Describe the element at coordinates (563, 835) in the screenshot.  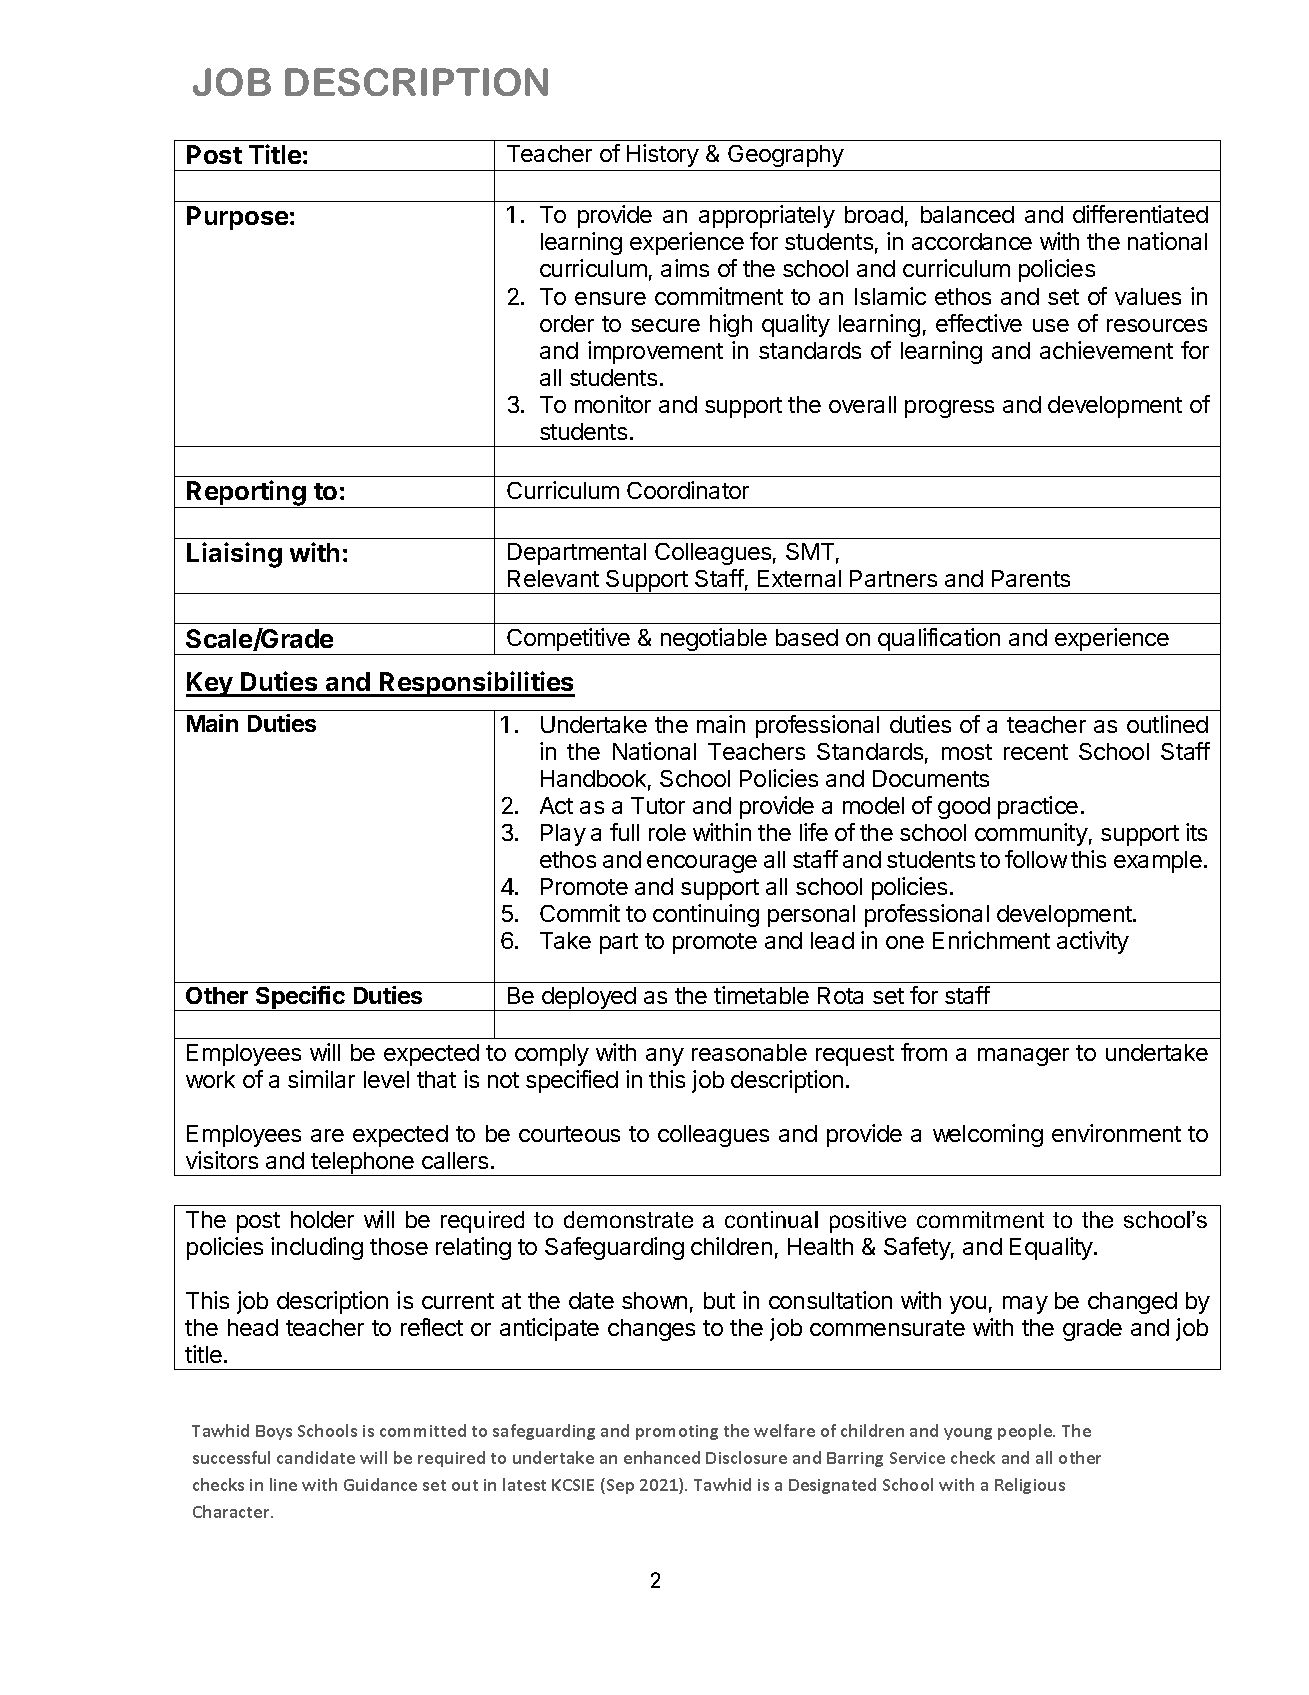
I see `Play` at that location.
